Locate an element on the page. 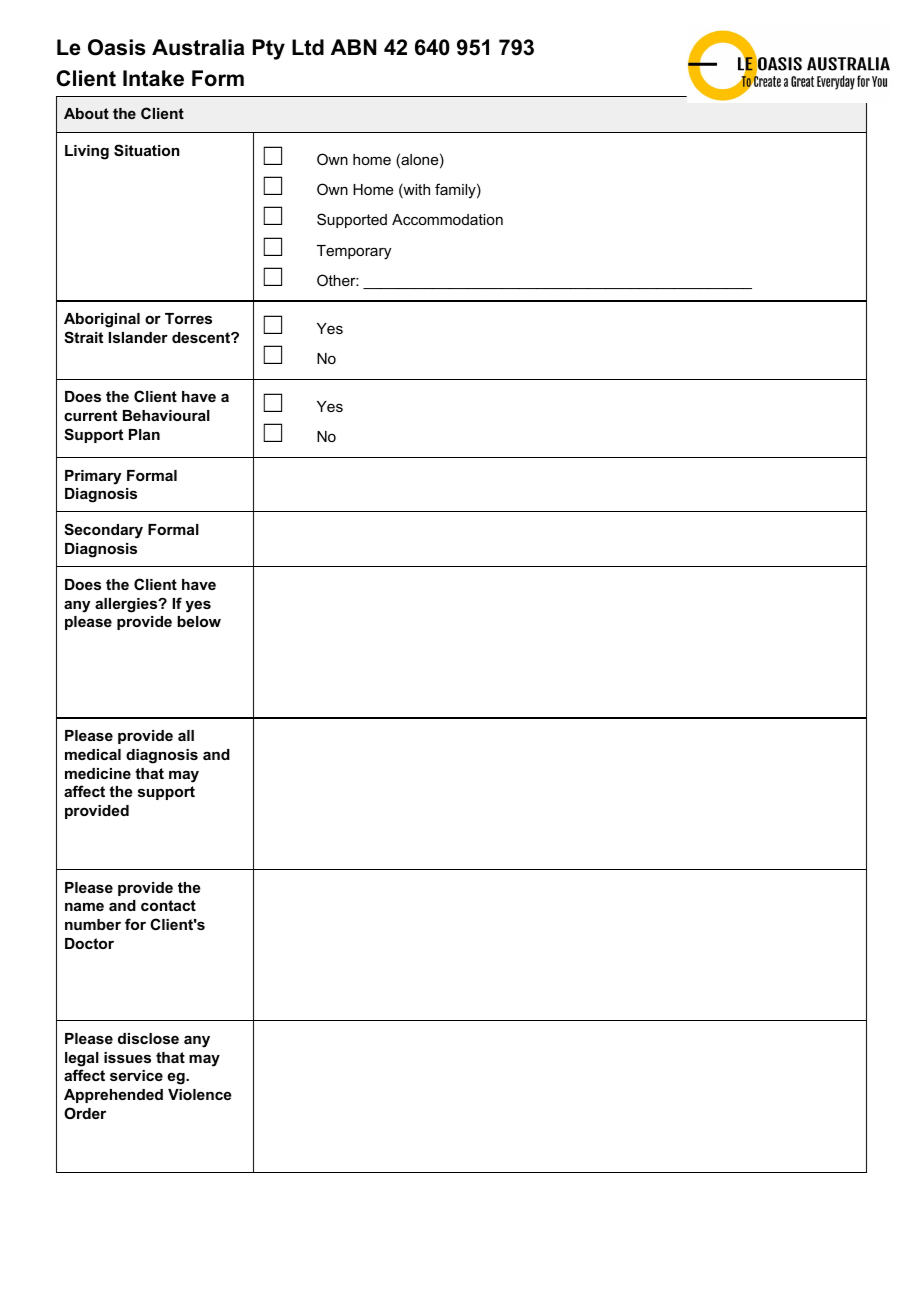 Image resolution: width=924 pixels, height=1308 pixels. contact is located at coordinates (168, 905).
